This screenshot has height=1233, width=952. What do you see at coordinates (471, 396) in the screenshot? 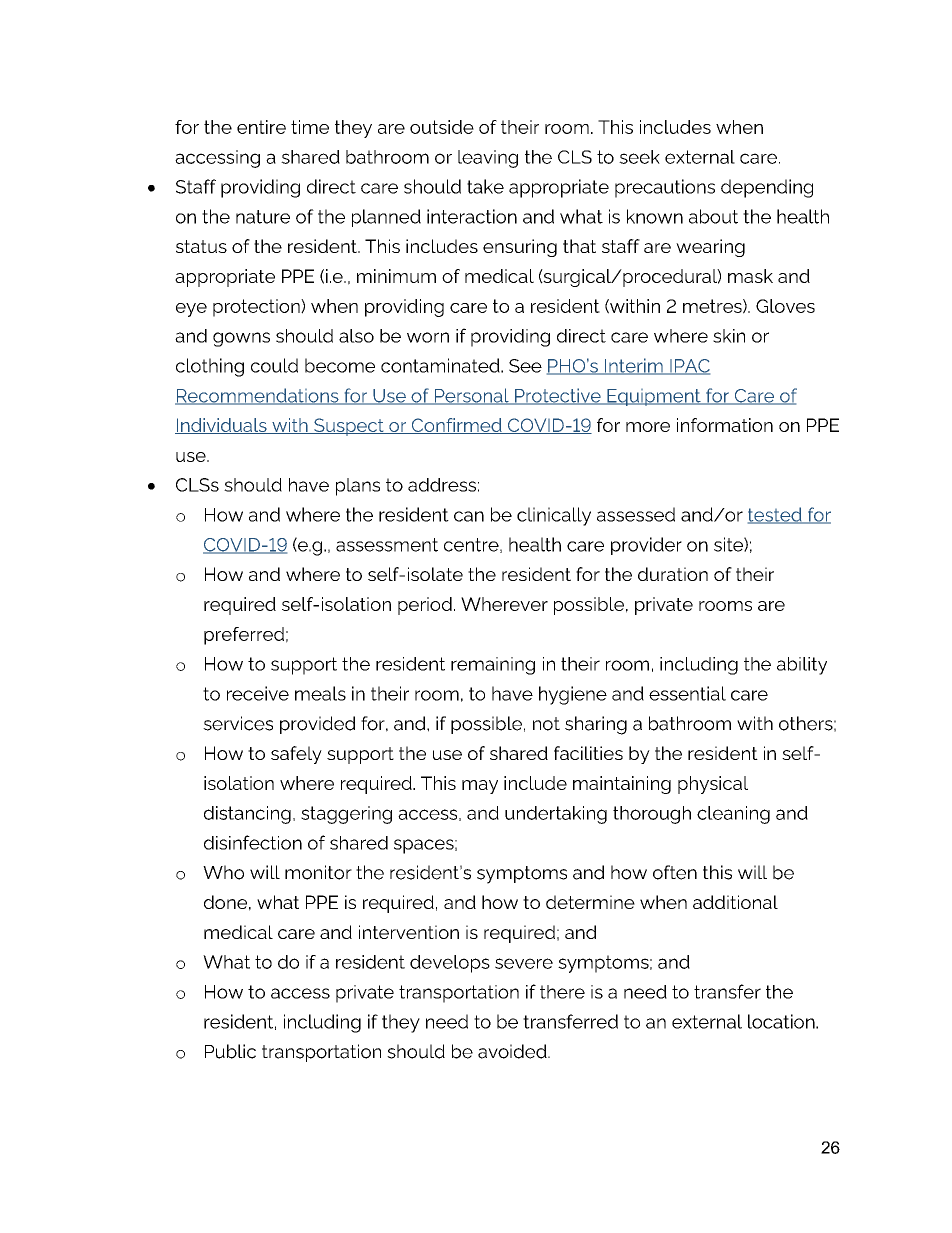
I see `Personal` at bounding box center [471, 396].
